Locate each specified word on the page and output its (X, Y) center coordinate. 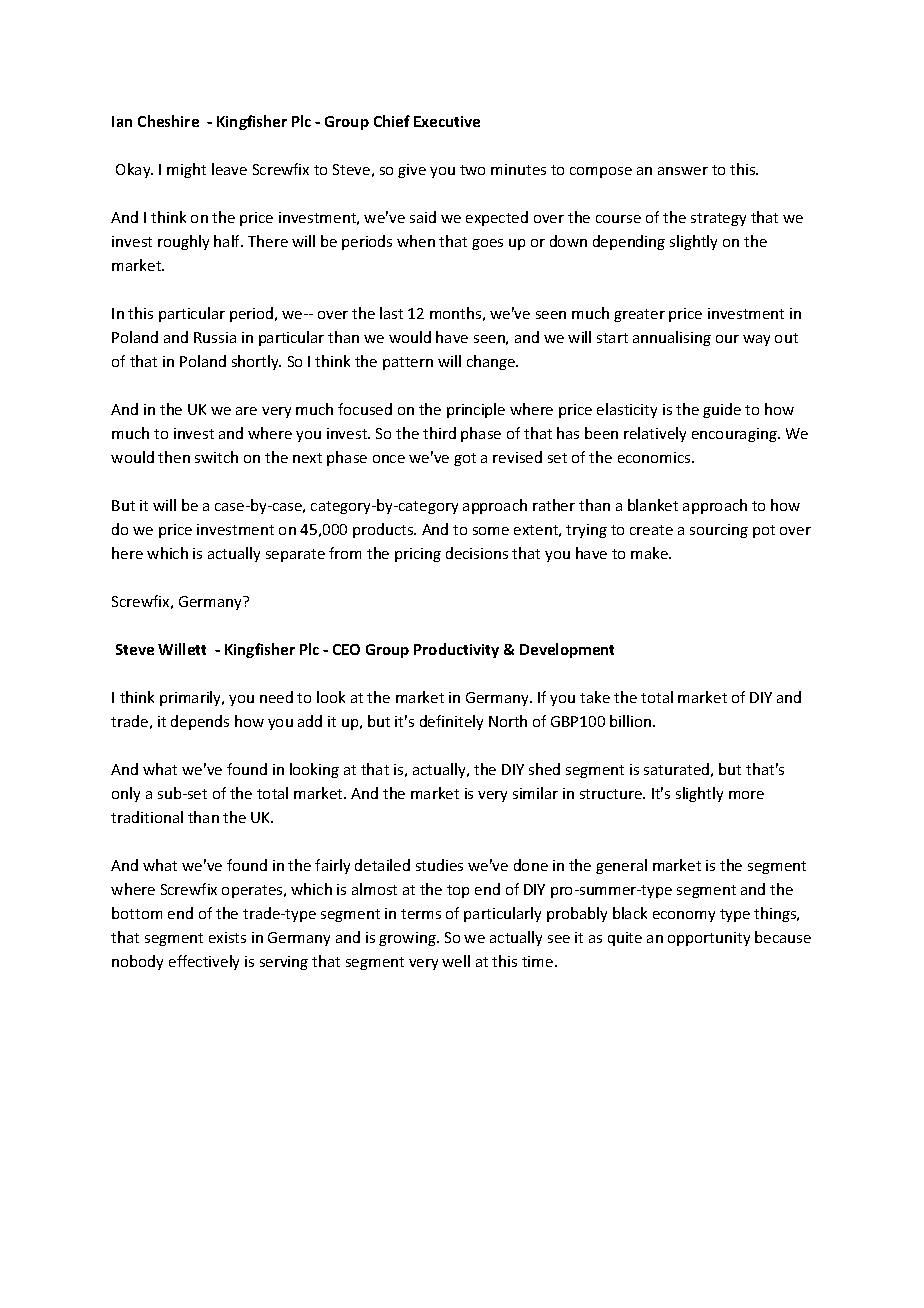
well (456, 961)
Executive (447, 121)
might (186, 170)
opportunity (709, 939)
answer (683, 171)
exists (227, 937)
